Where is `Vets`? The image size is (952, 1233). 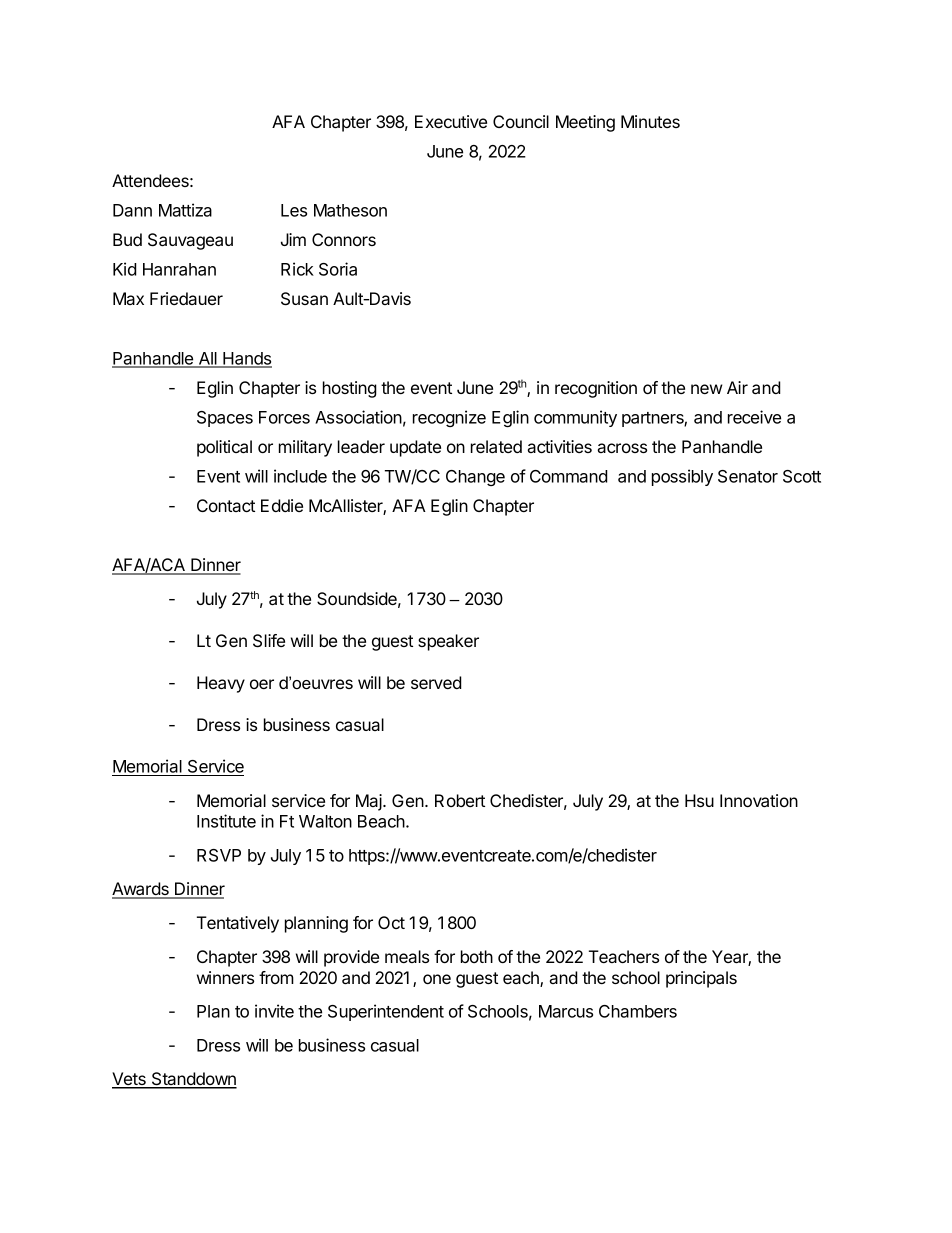 Vets is located at coordinates (130, 1080).
